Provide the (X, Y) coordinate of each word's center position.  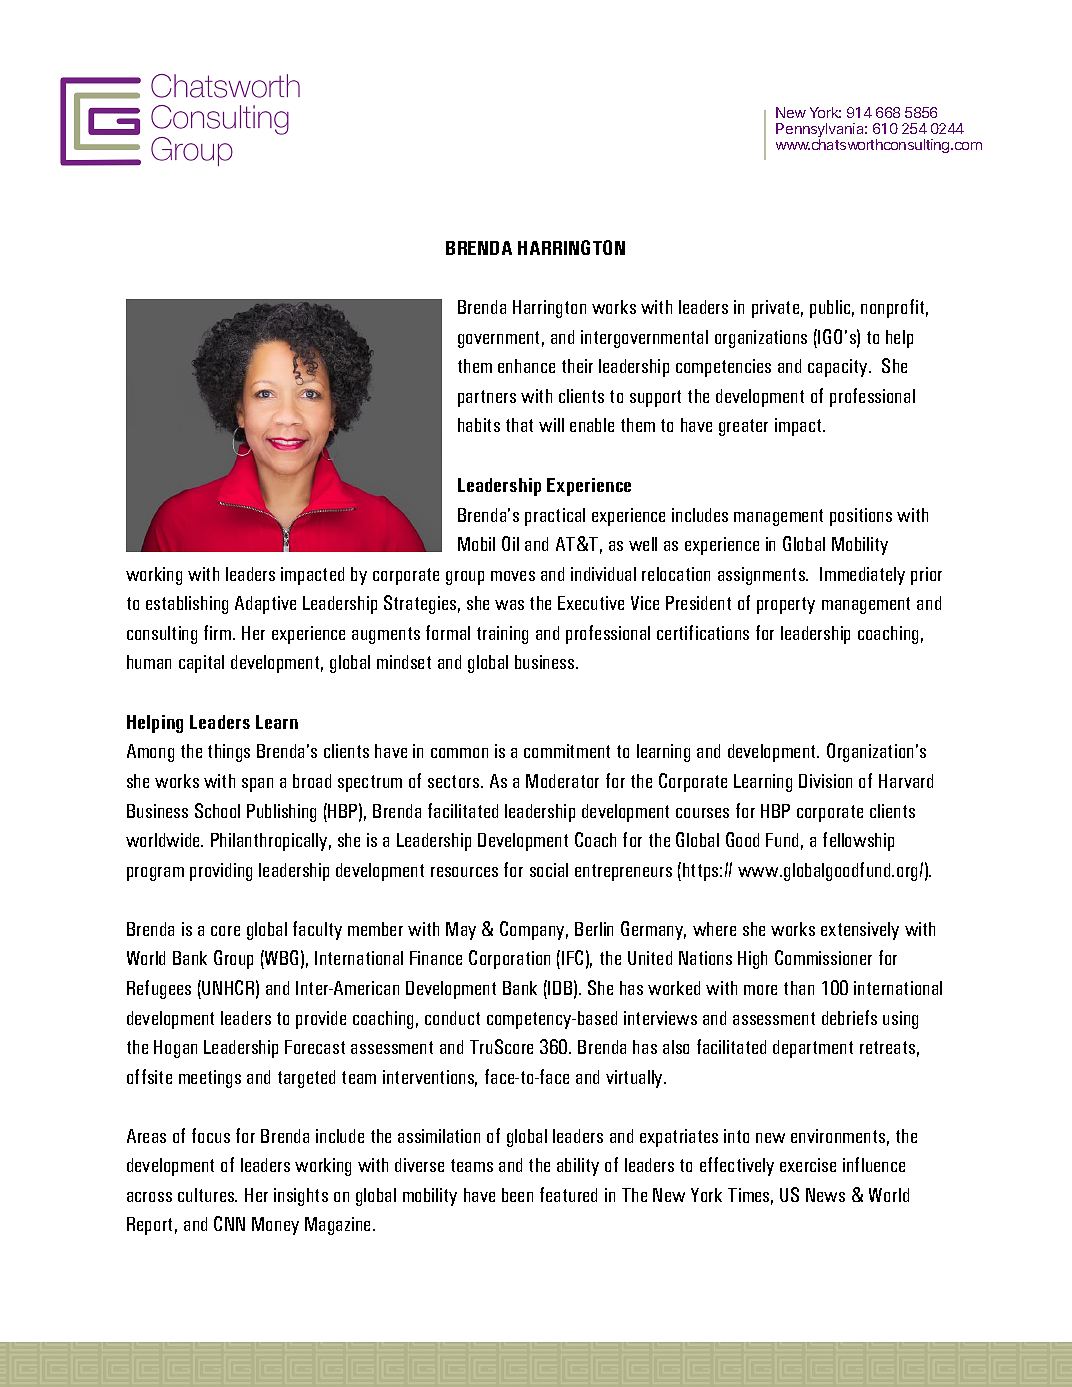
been (517, 1195)
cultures (207, 1195)
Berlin (594, 929)
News (825, 1195)
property (786, 605)
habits (479, 425)
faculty (317, 930)
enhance (526, 366)
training (502, 635)
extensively (860, 931)
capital (201, 664)
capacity (839, 368)
